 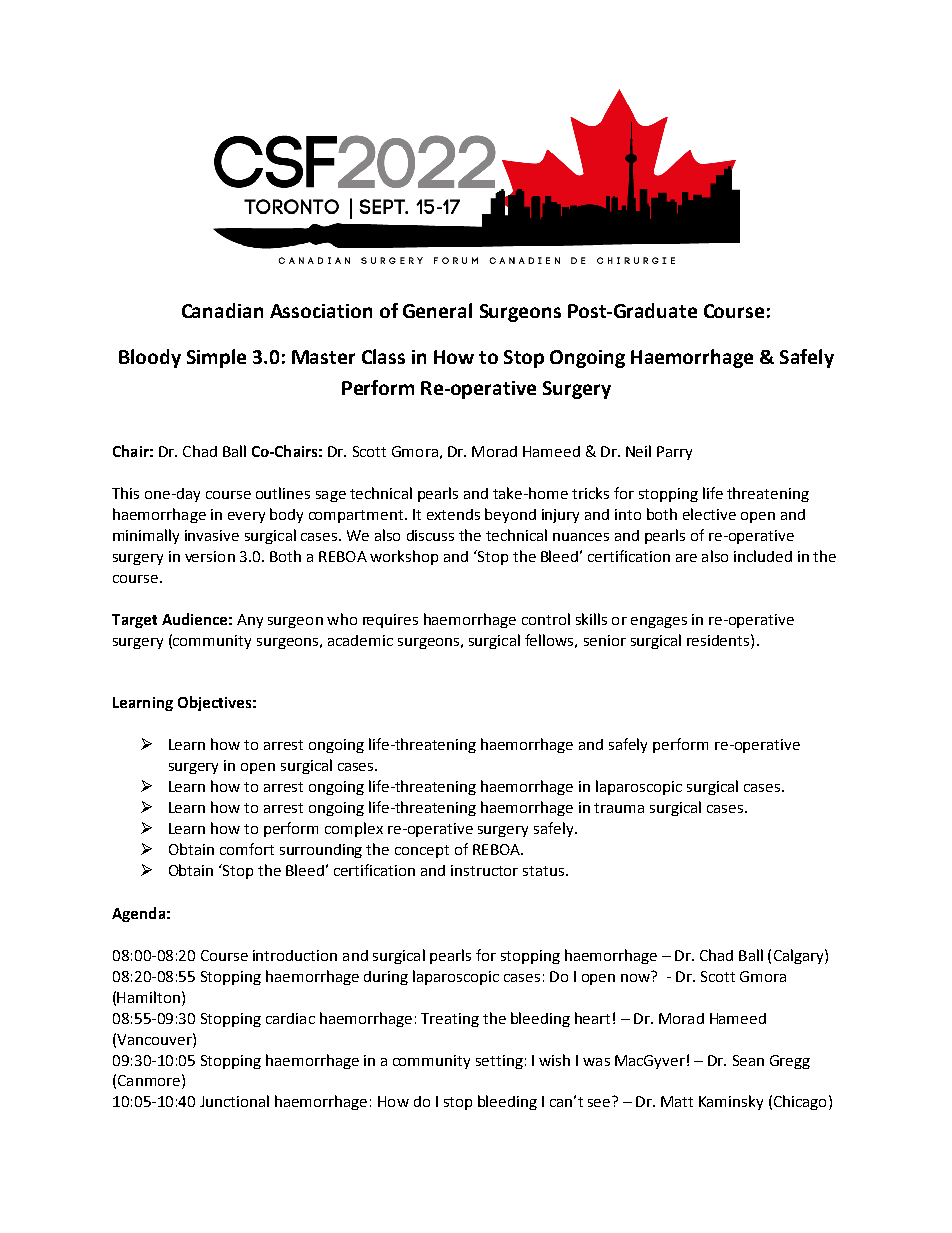 What do you see at coordinates (290, 1018) in the screenshot?
I see `cardiac` at bounding box center [290, 1018].
